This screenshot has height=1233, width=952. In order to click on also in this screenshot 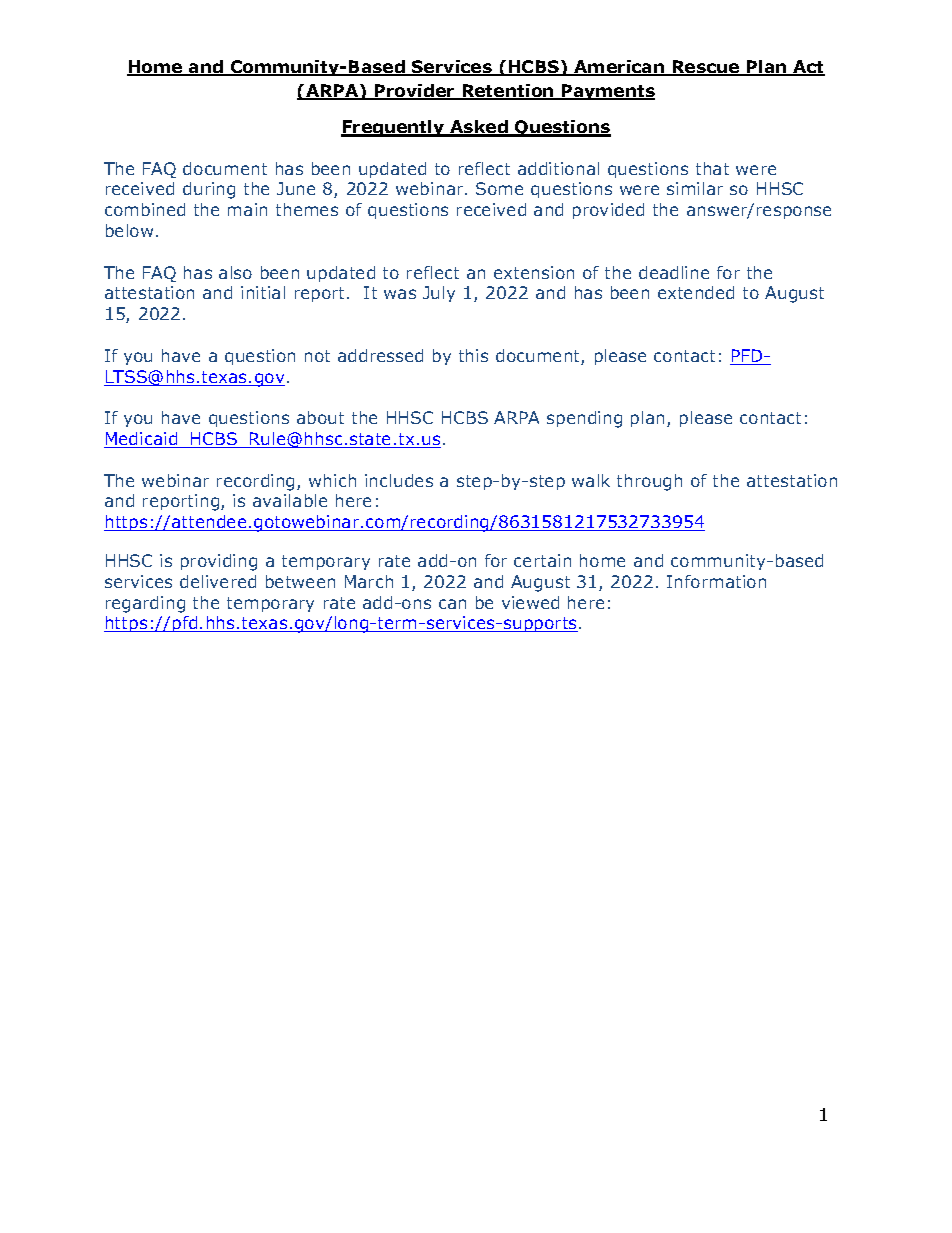, I will do `click(235, 272)`.
